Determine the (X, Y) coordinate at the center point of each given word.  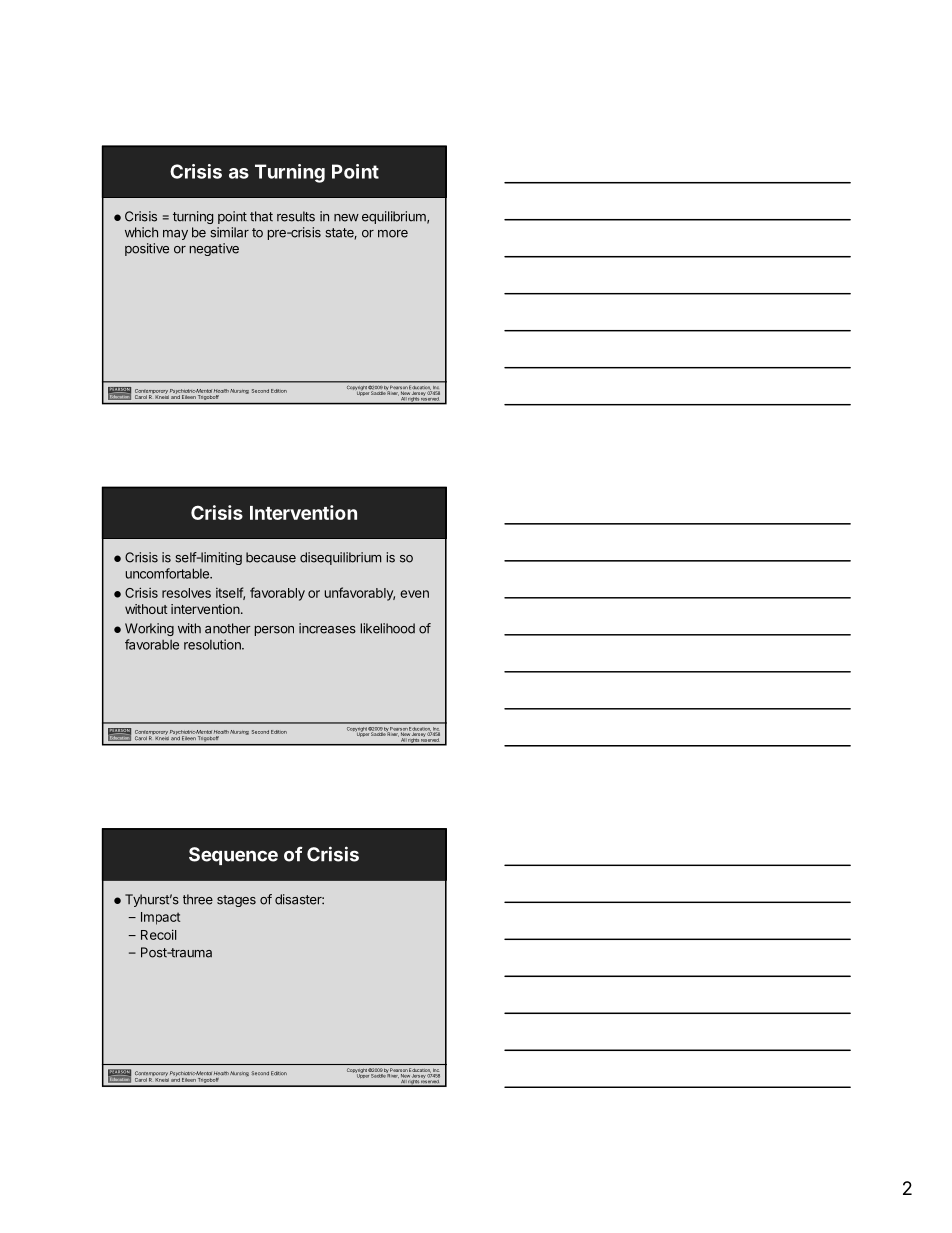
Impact (160, 918)
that (261, 216)
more (393, 234)
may (175, 235)
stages (236, 901)
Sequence (233, 856)
